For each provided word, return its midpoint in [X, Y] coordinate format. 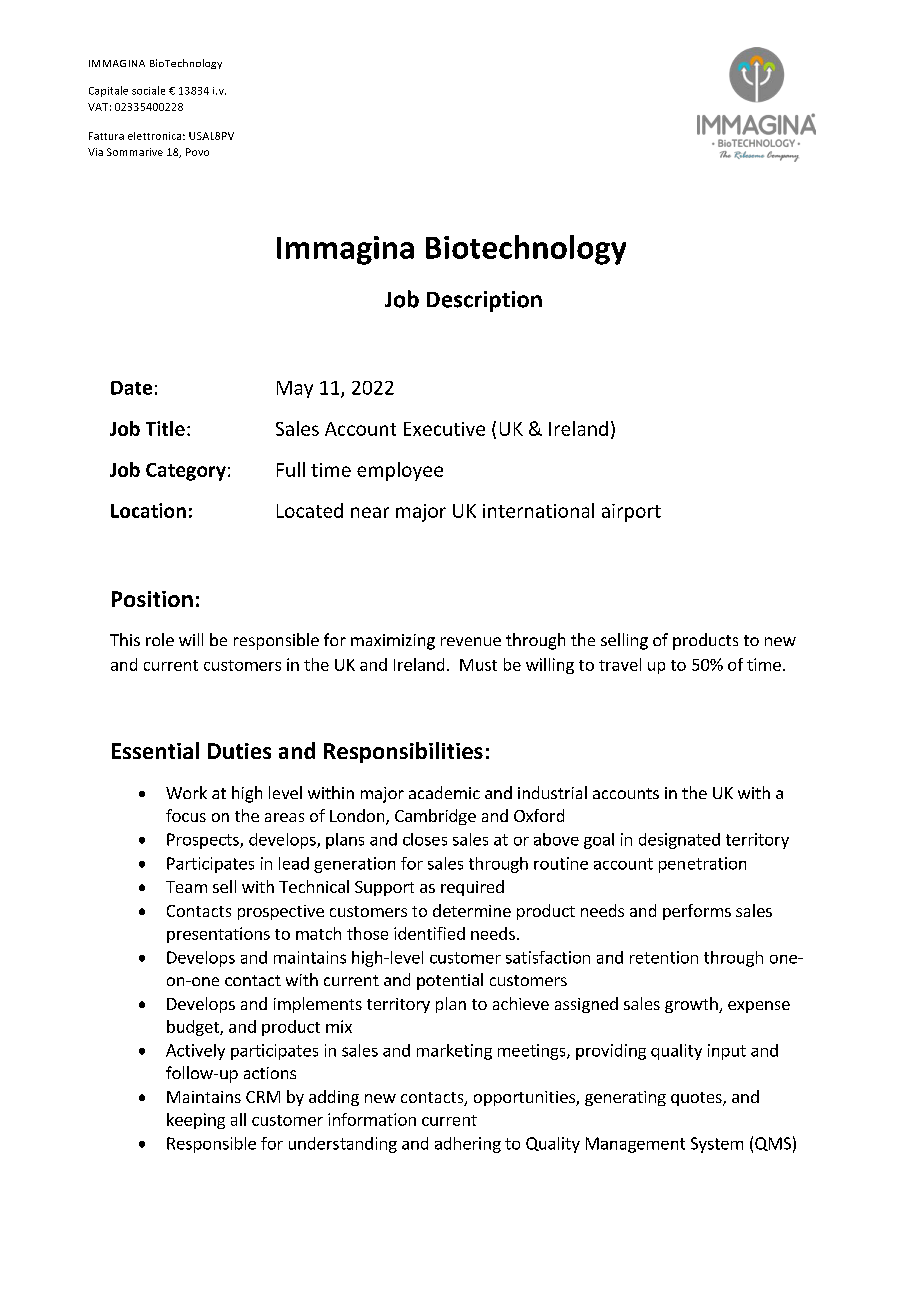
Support [384, 888]
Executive [444, 429]
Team [186, 887]
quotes [697, 1099]
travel [620, 664]
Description [484, 301]
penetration [702, 865]
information [372, 1119]
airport [631, 513]
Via [95, 152]
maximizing [393, 642]
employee [400, 471]
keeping [196, 1121]
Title [165, 428]
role [160, 639]
